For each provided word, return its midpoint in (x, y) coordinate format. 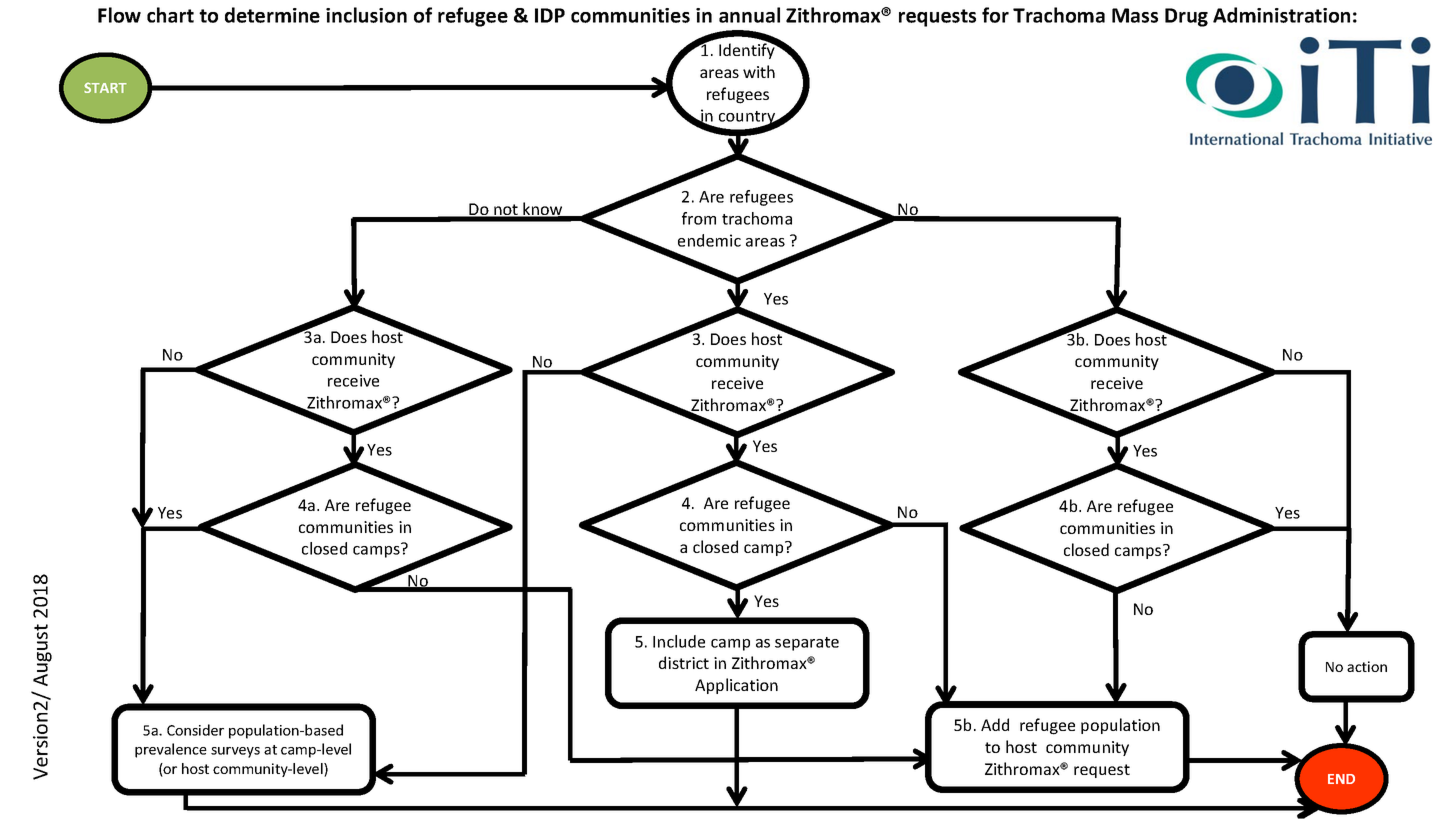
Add (995, 724)
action (1367, 666)
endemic (709, 240)
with (759, 71)
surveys (235, 752)
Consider (195, 730)
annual (749, 15)
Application (736, 686)
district (684, 662)
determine (272, 15)
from (699, 218)
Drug (1186, 17)
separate (807, 644)
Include (679, 641)
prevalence (171, 750)
